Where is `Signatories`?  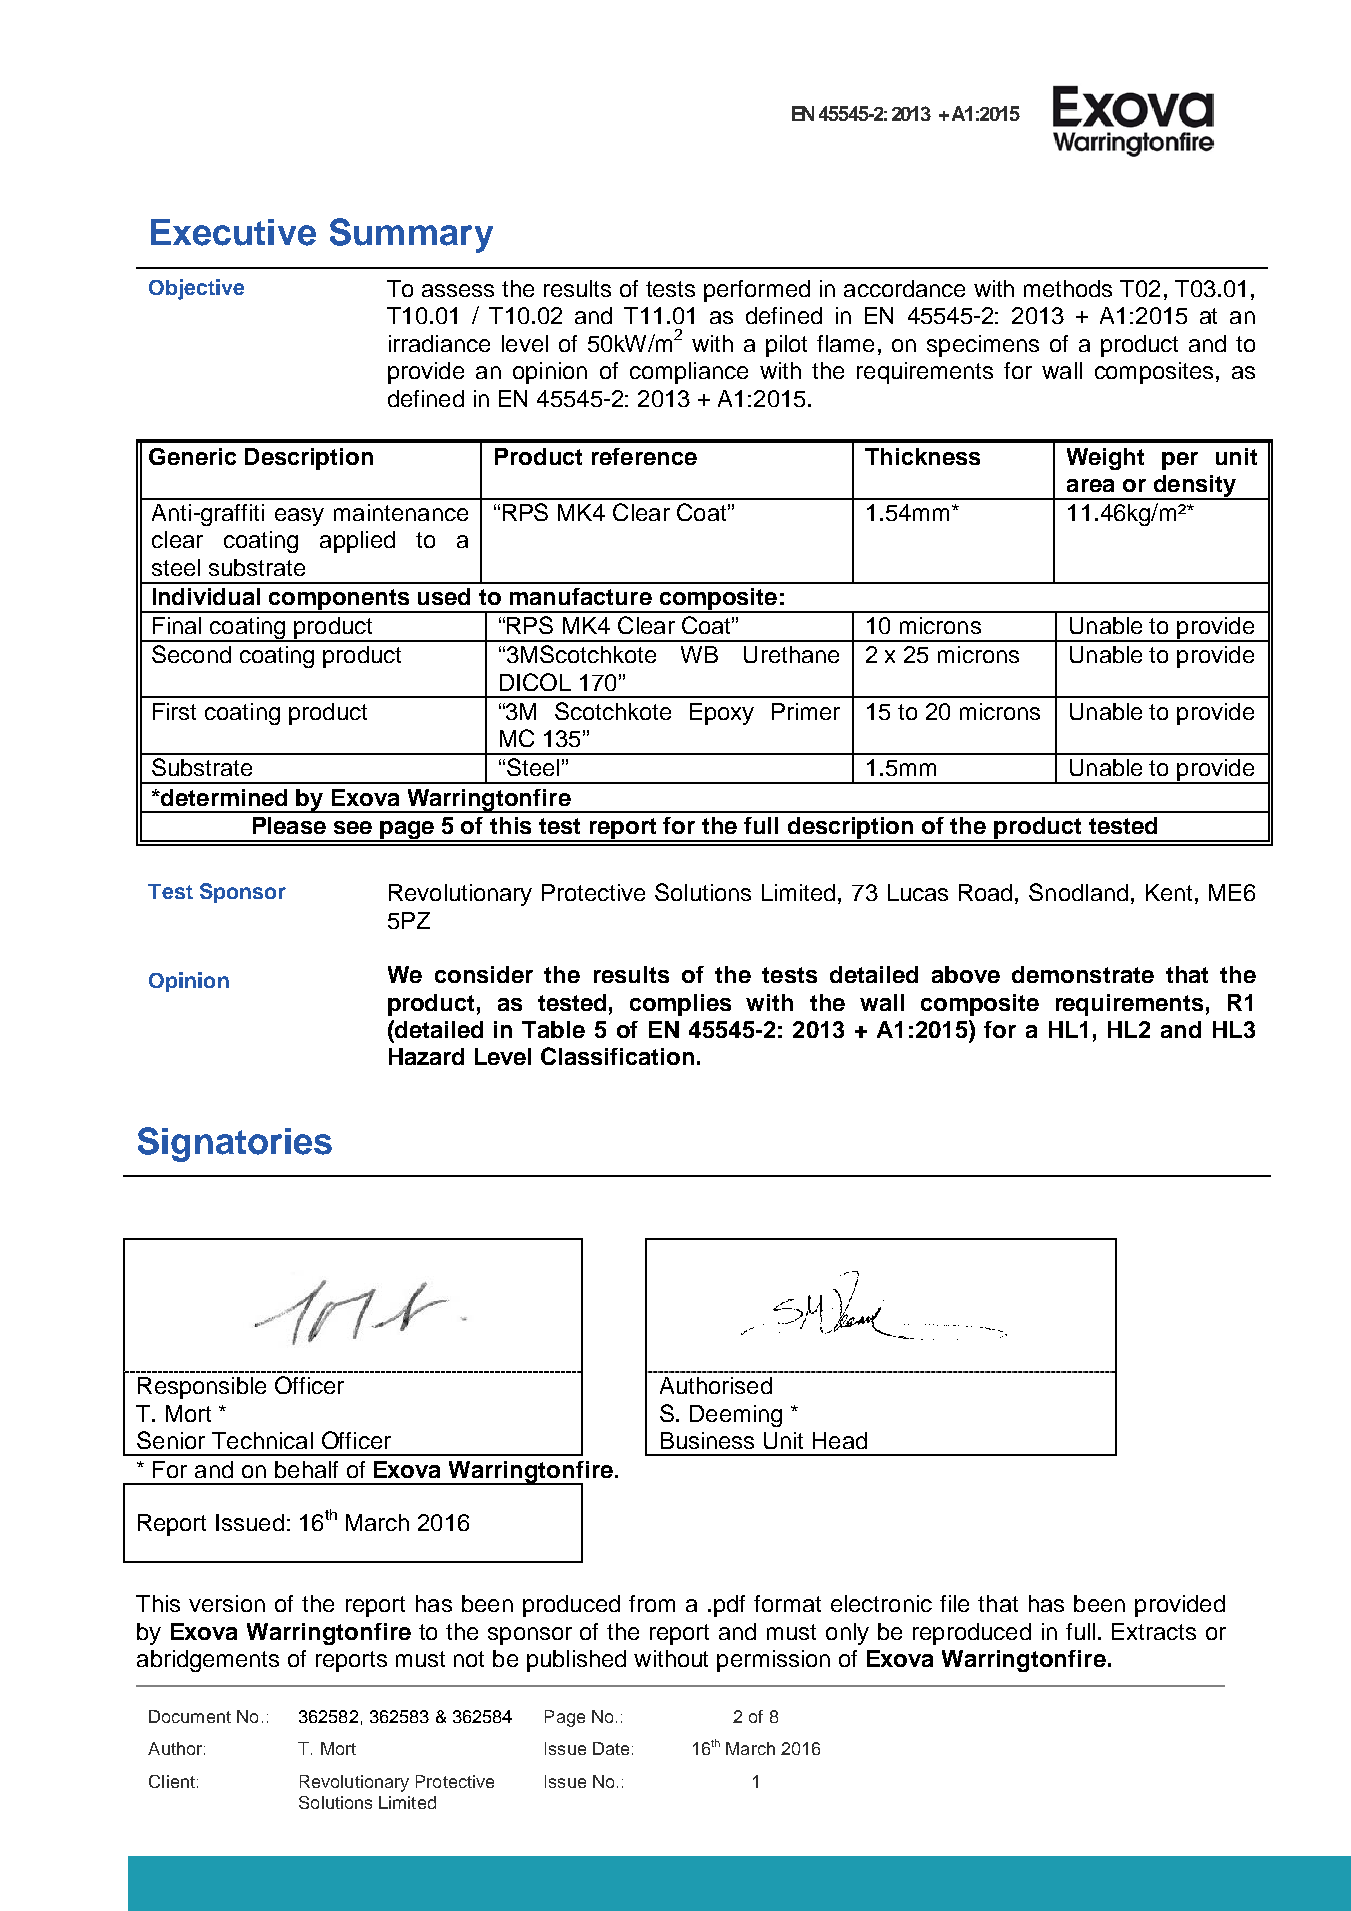 Signatories is located at coordinates (235, 1144).
